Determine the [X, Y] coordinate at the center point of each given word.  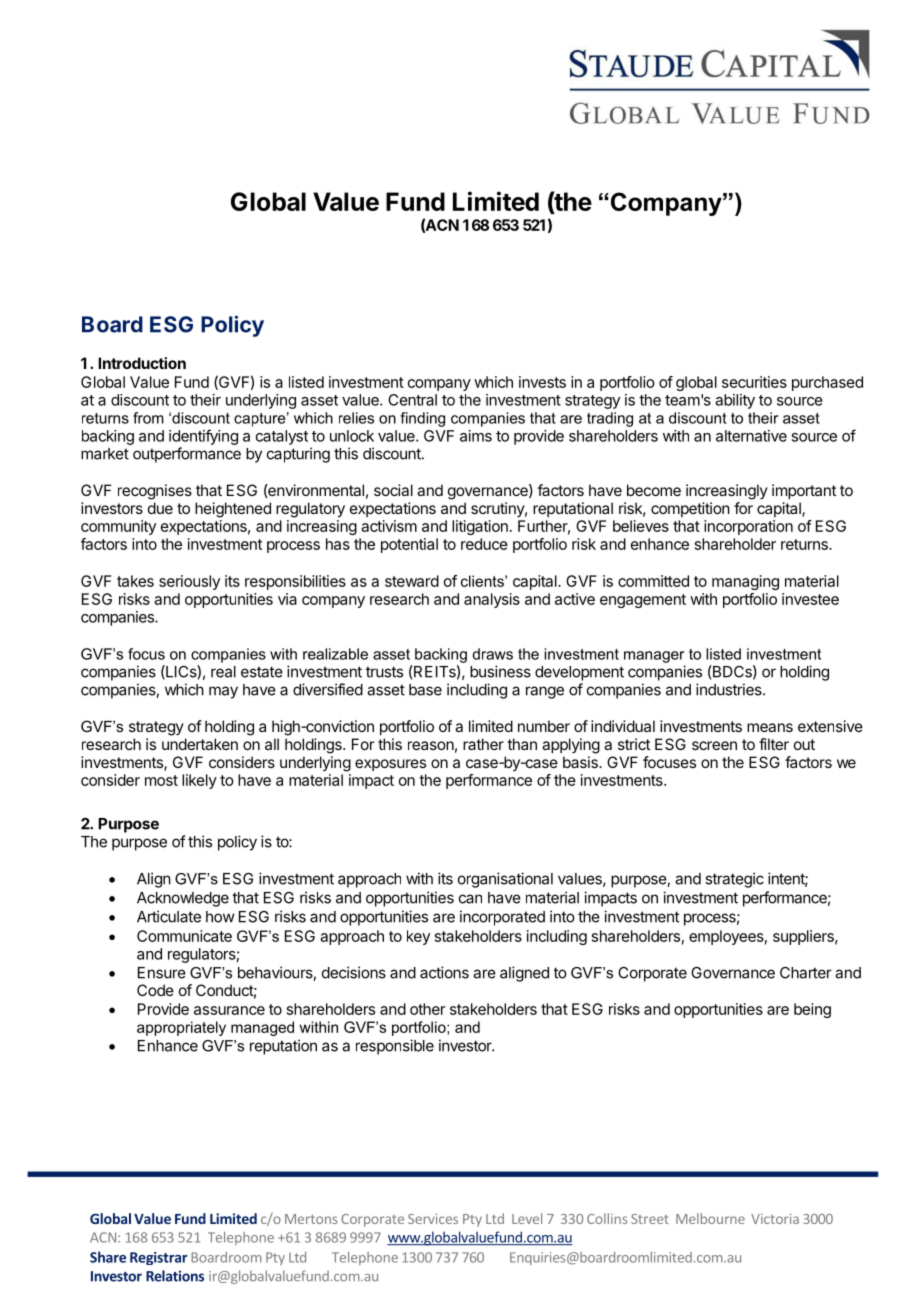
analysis [492, 600]
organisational [505, 880]
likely [199, 781]
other [428, 1009]
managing [745, 582]
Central [412, 400]
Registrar [158, 1258]
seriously [189, 582]
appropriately [181, 1028]
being [812, 1010]
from [148, 418]
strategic [734, 880]
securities [754, 382]
